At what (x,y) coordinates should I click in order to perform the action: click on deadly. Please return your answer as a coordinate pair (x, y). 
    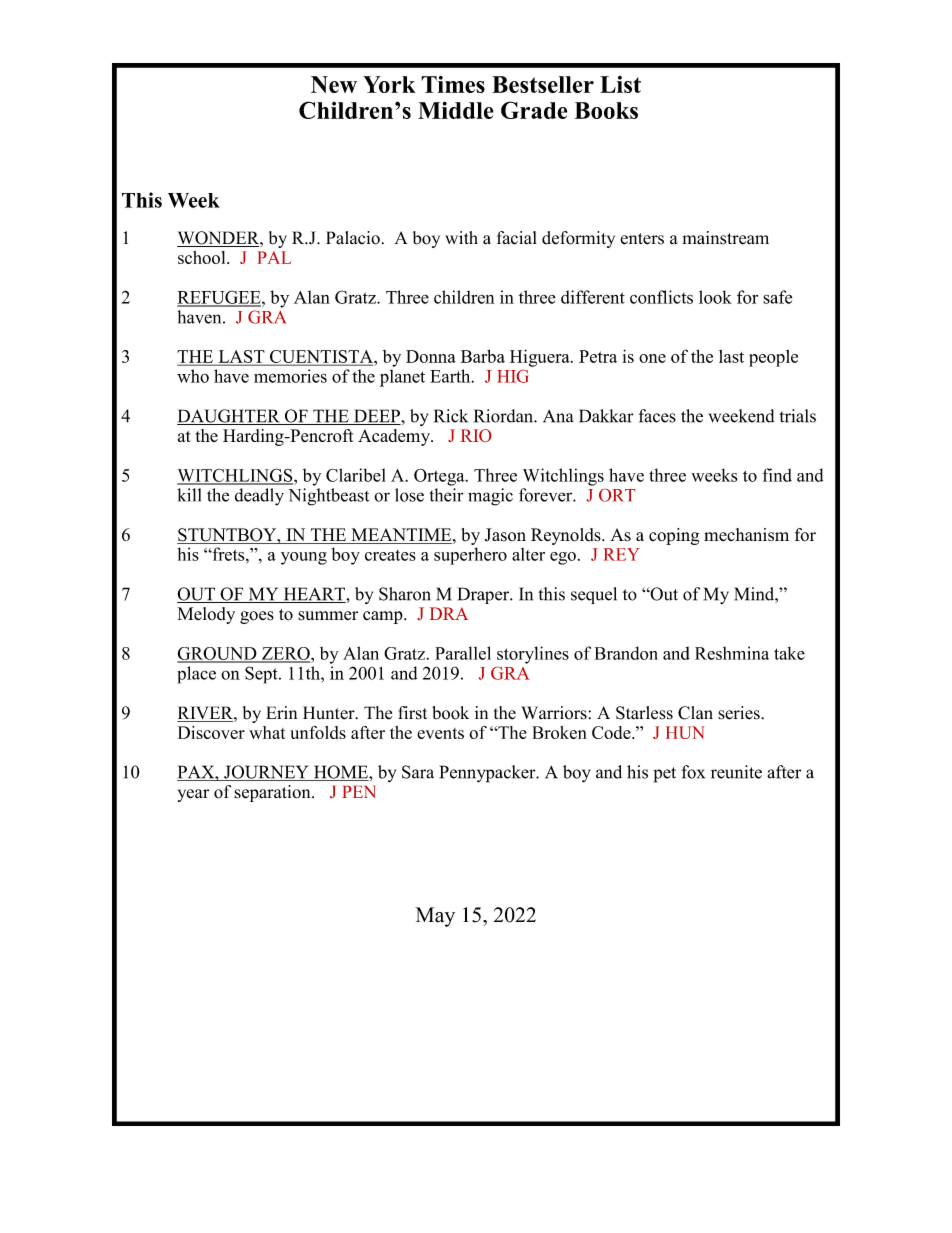
    Looking at the image, I should click on (259, 497).
